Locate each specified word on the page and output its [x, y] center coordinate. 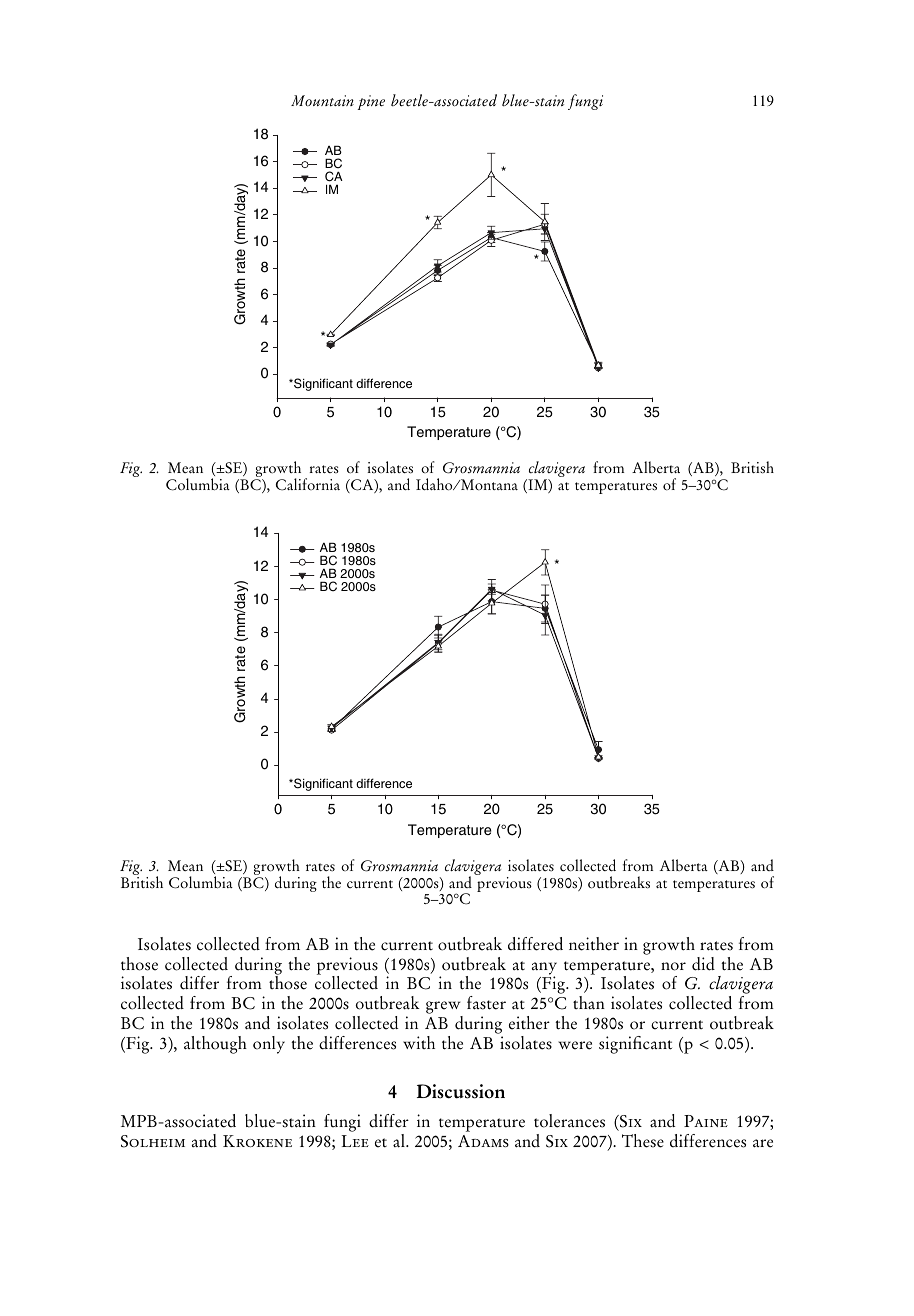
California [308, 484]
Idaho [435, 484]
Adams [483, 1141]
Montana [488, 485]
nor [673, 966]
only [269, 1045]
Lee [355, 1141]
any [544, 969]
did [703, 964]
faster [486, 1003]
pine [371, 102]
